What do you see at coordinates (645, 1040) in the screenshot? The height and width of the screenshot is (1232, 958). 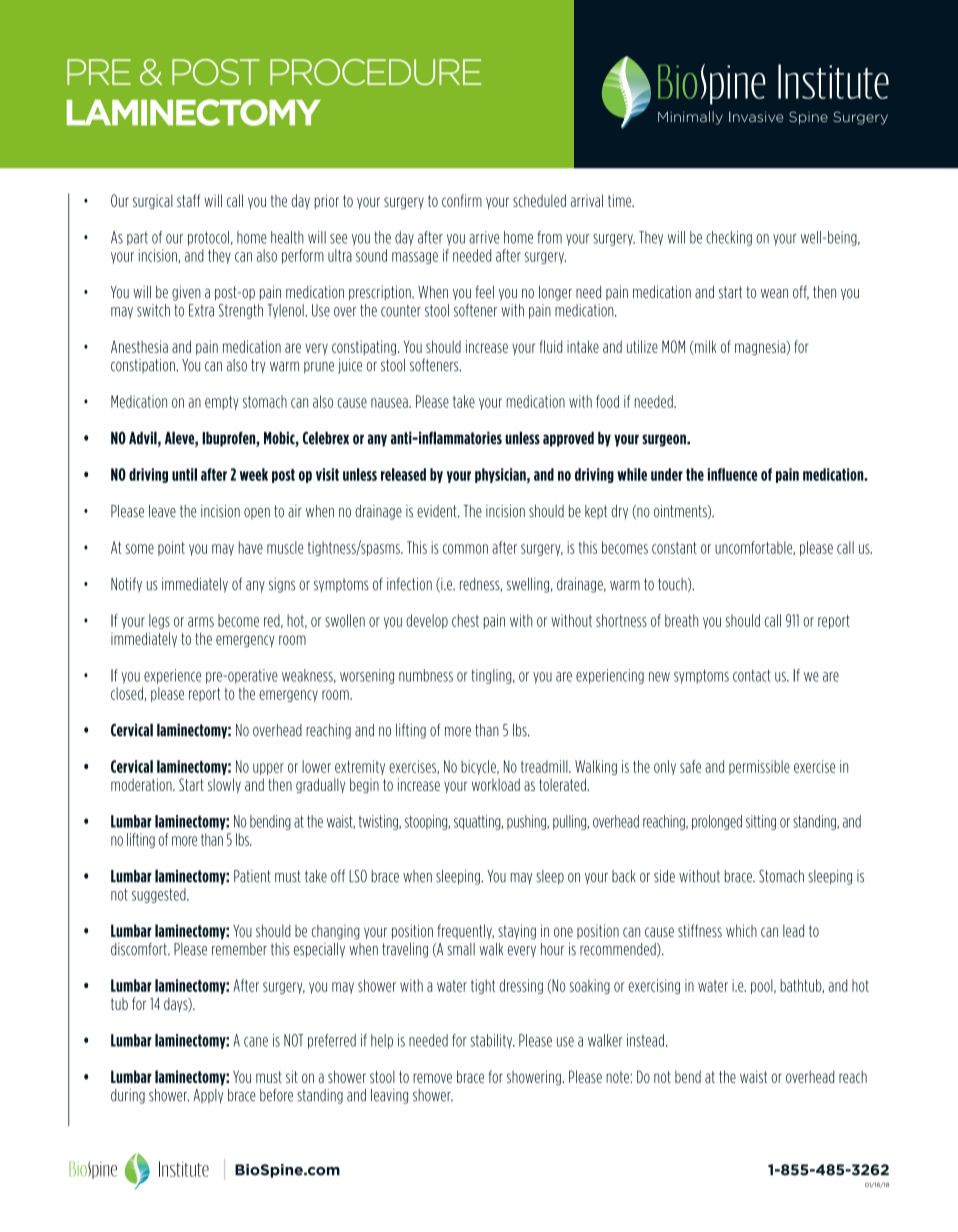 I see `instead` at bounding box center [645, 1040].
